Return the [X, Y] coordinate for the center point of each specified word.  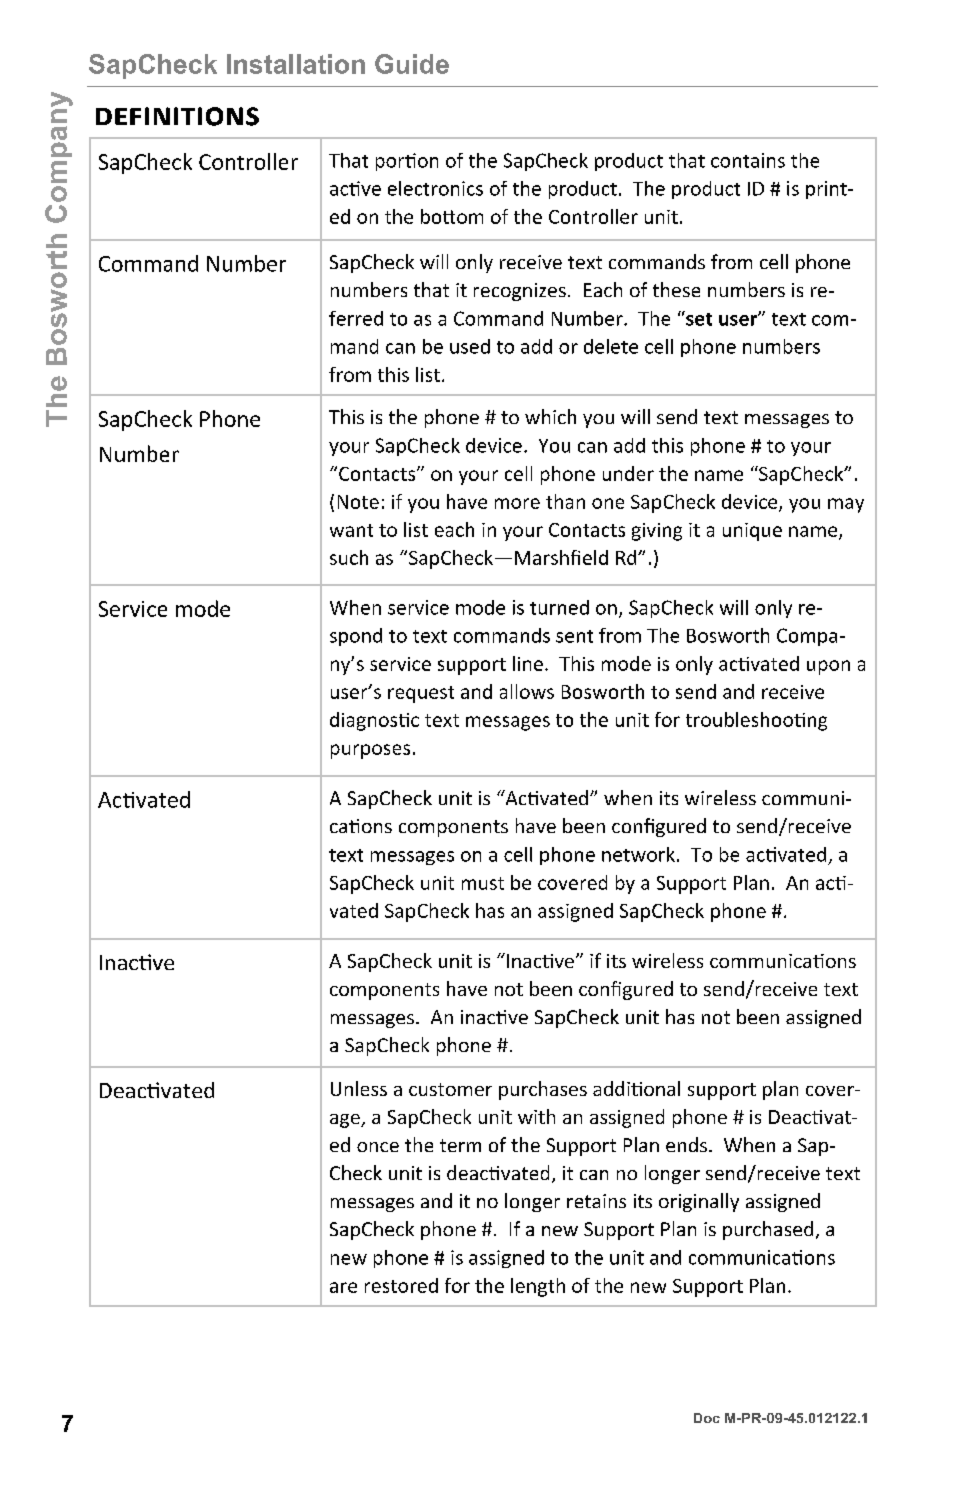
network [638, 854]
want [351, 530]
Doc [707, 1418]
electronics [435, 188]
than [565, 501]
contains [748, 160]
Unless [359, 1088]
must [483, 883]
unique [752, 532]
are [343, 1287]
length [538, 1287]
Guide [412, 64]
